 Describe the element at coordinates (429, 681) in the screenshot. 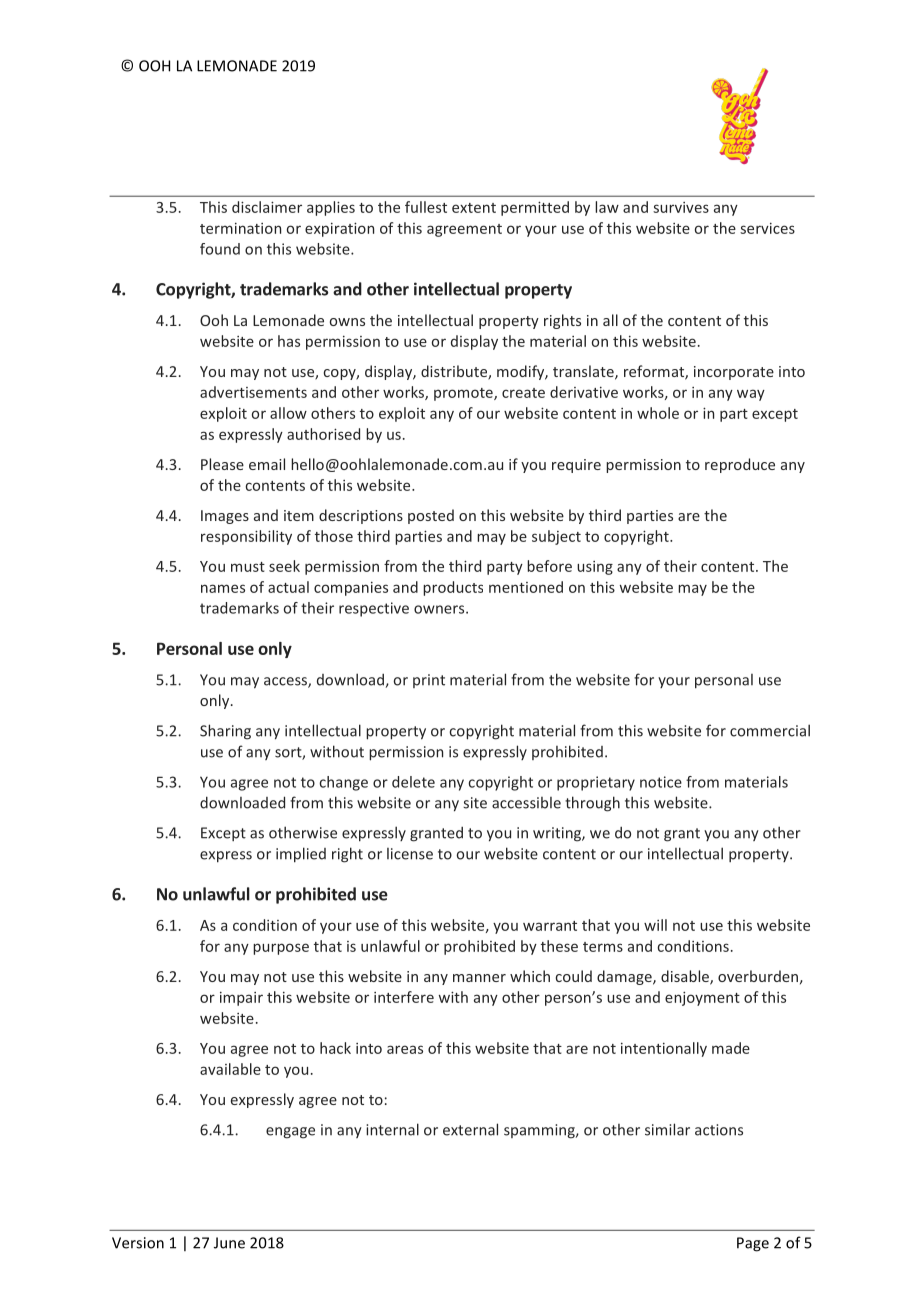

I see `print` at that location.
